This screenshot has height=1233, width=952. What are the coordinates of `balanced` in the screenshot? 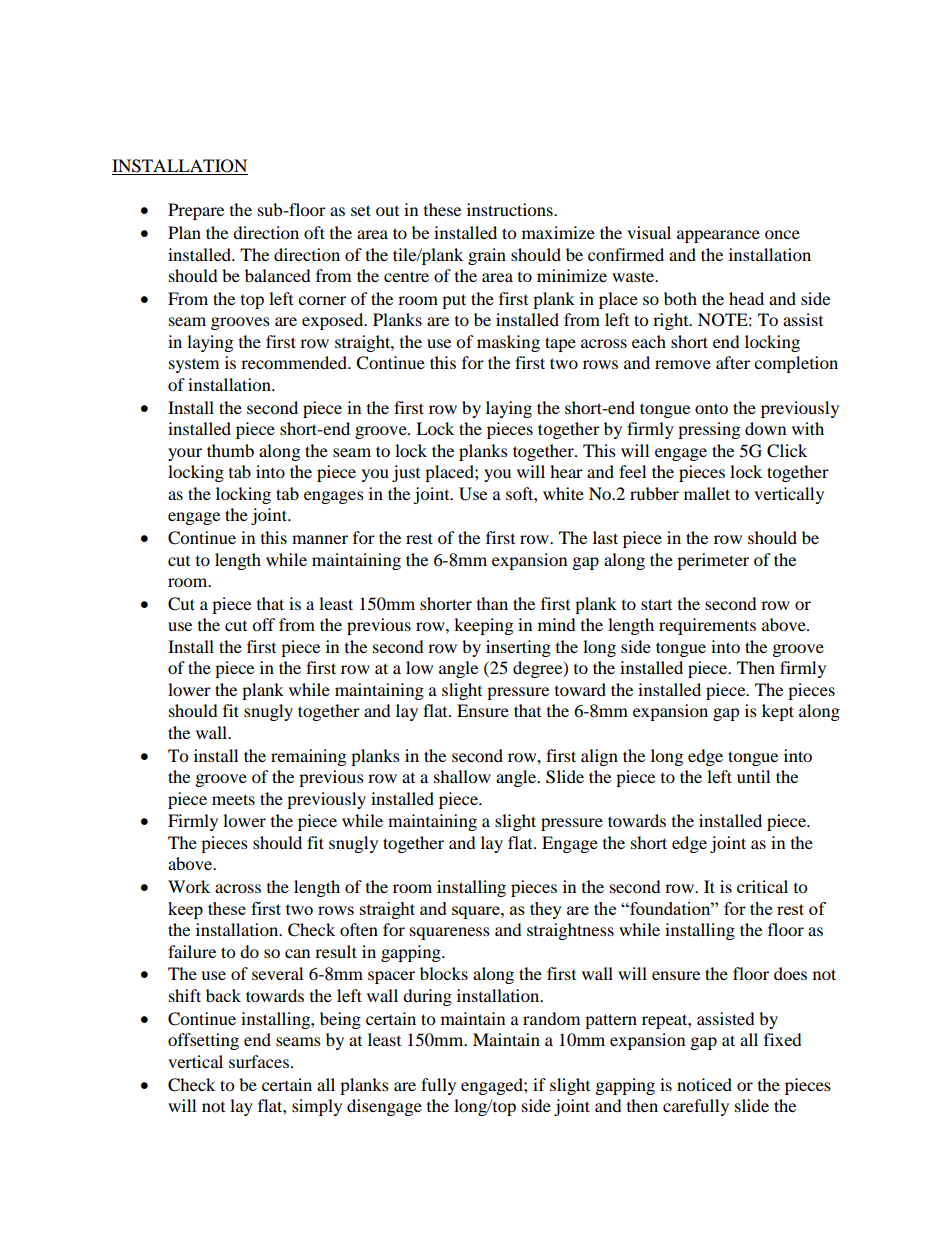 It's located at (278, 275).
